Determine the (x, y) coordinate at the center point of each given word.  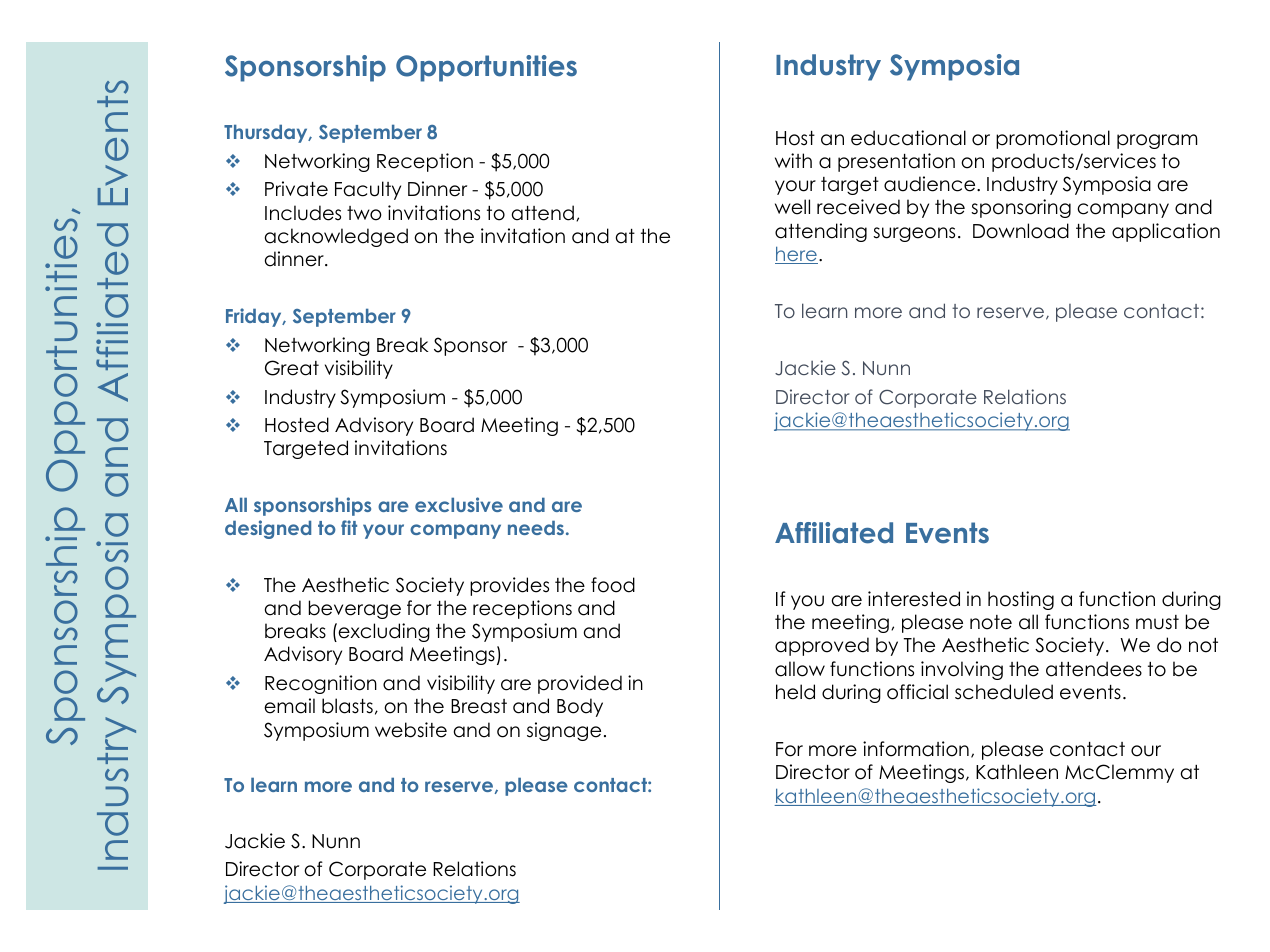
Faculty (368, 190)
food (613, 585)
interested (914, 599)
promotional (1053, 139)
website (411, 730)
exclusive (459, 504)
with (793, 160)
